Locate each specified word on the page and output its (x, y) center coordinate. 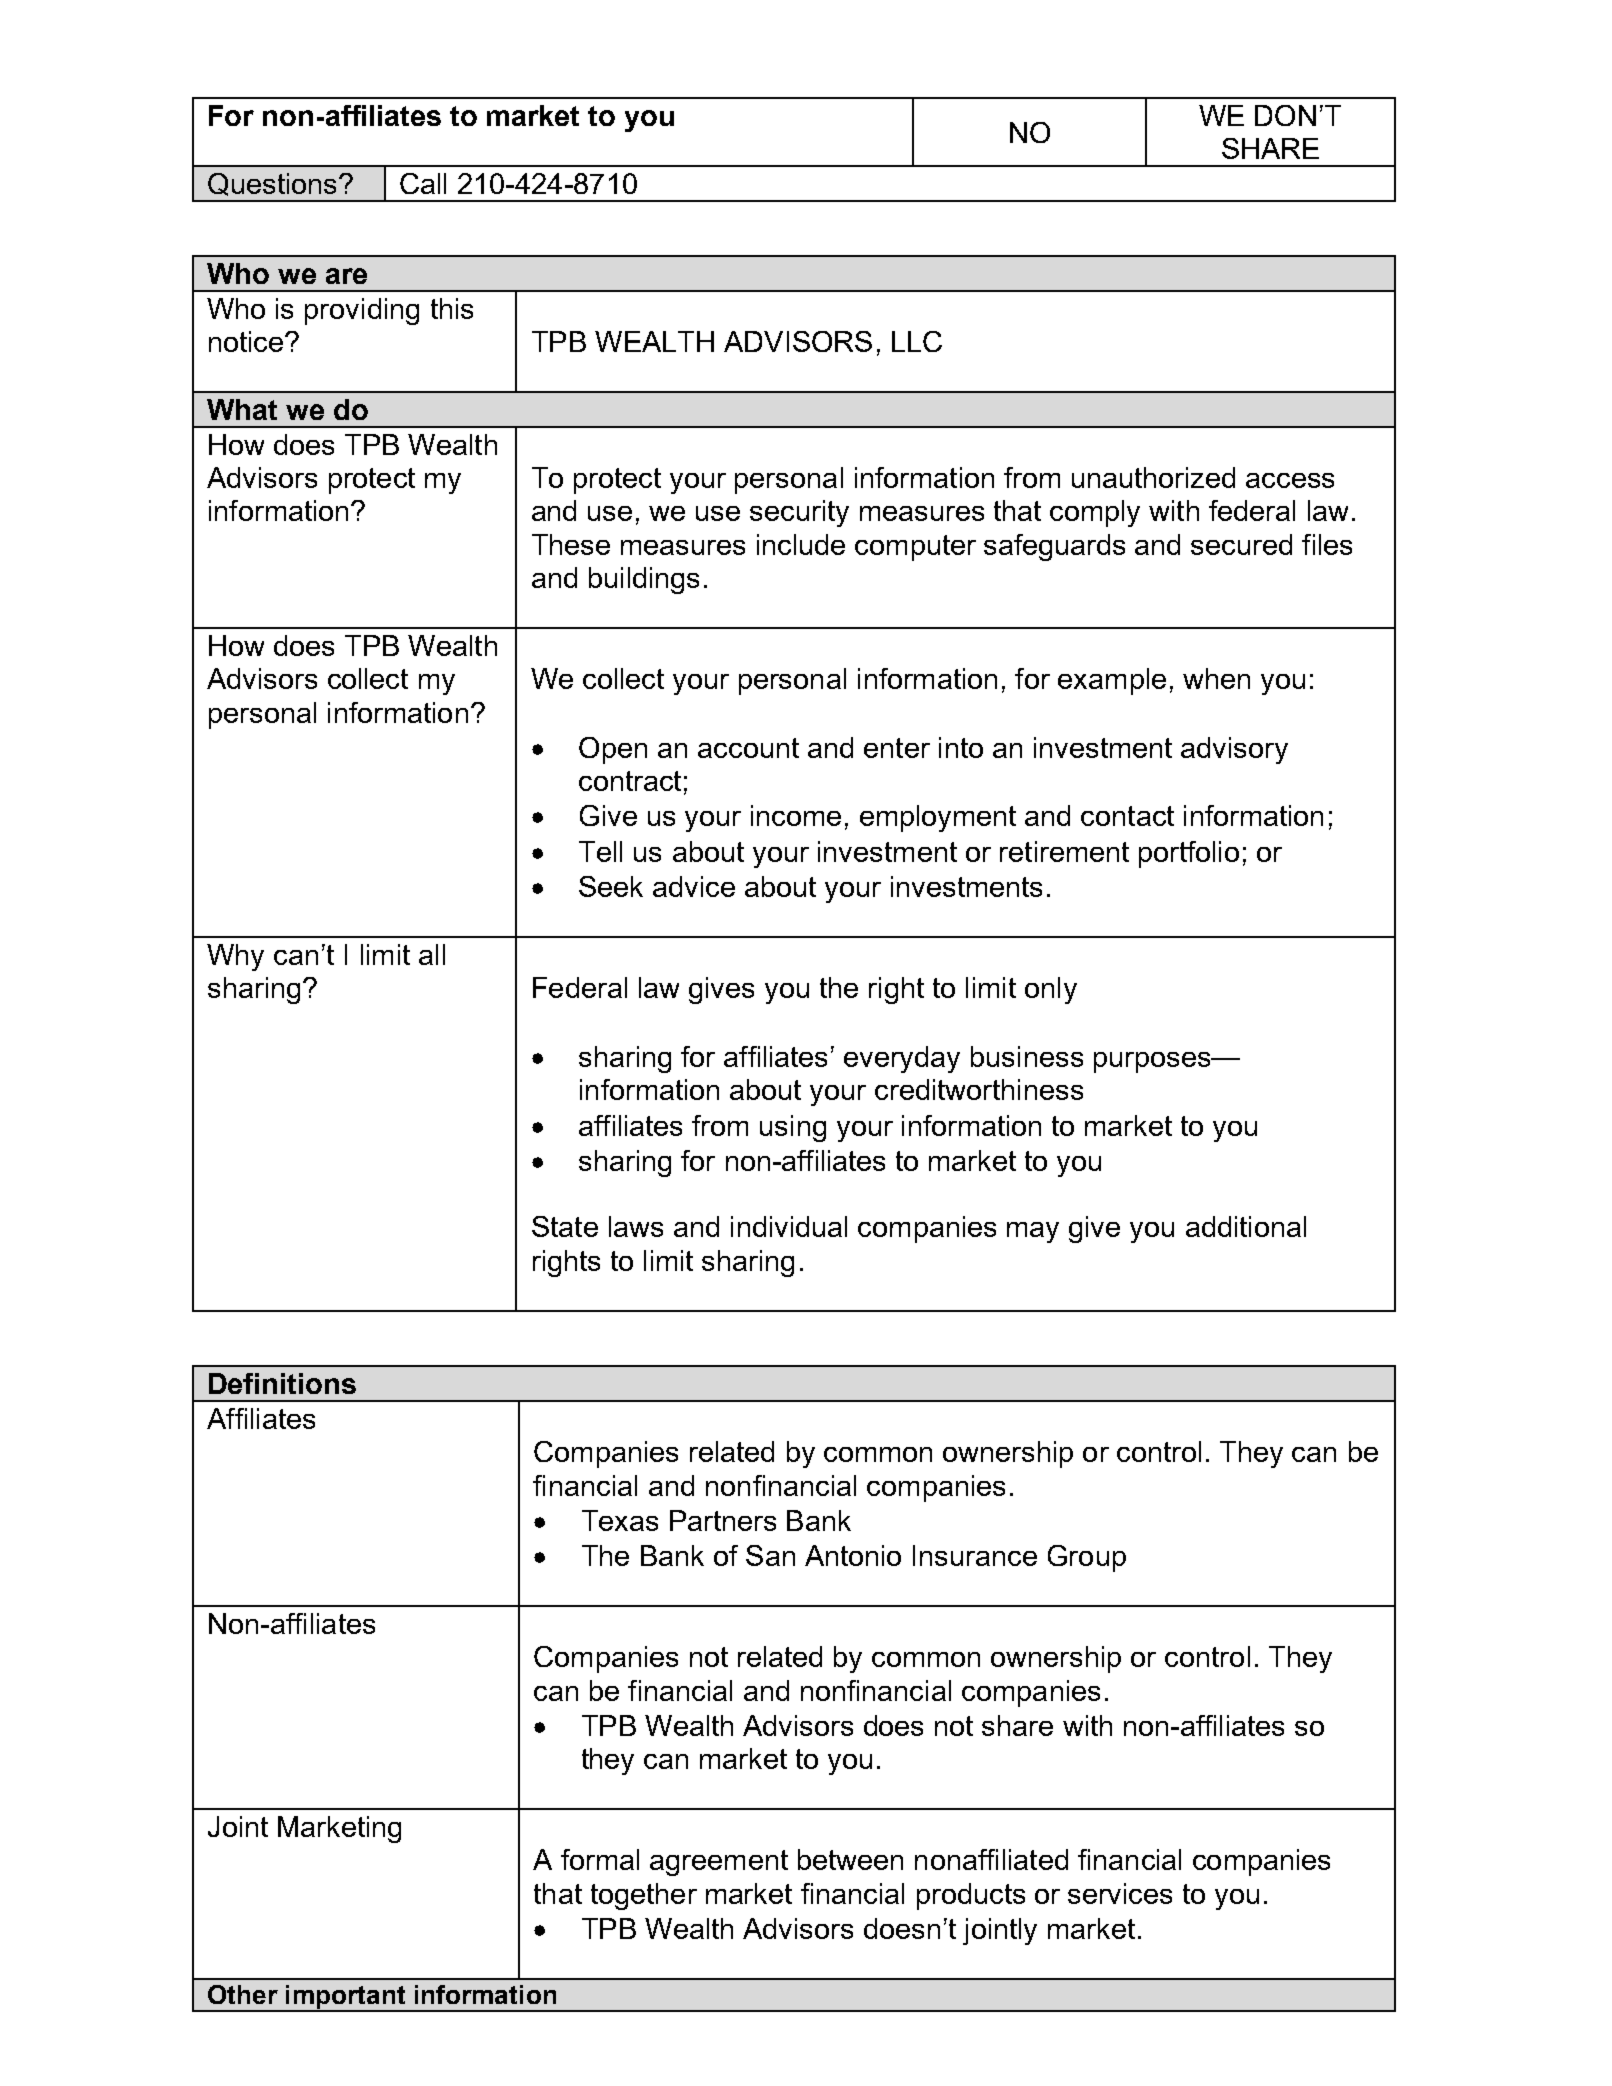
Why (235, 957)
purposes (1153, 1062)
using (793, 1128)
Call (423, 183)
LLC (917, 341)
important (346, 1998)
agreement (719, 1863)
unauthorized (1153, 477)
